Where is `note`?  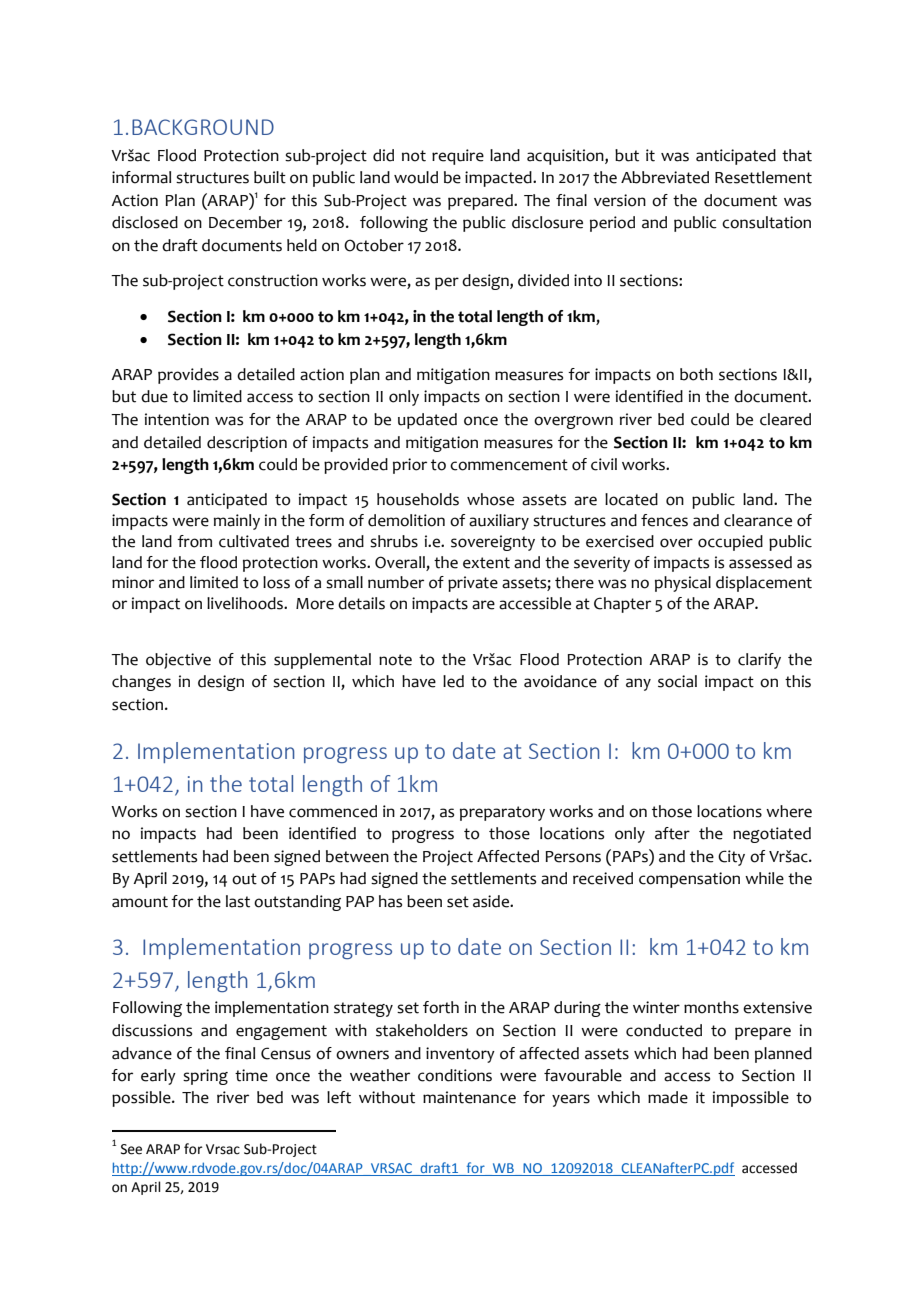
note is located at coordinates (395, 660).
